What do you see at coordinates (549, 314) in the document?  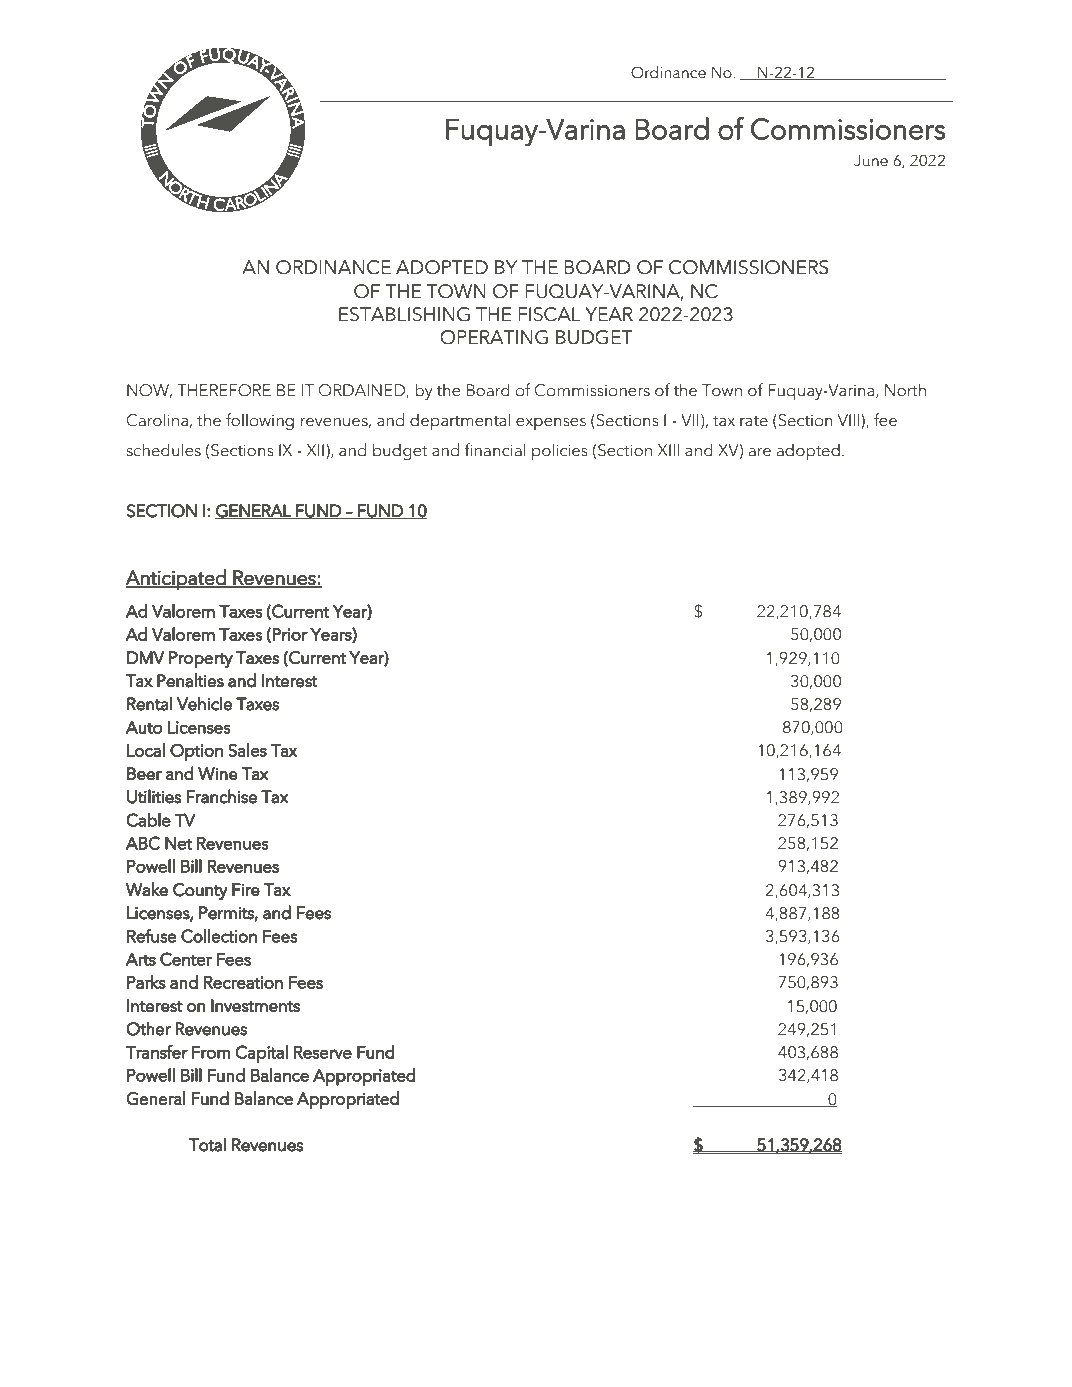 I see `FISCAL` at bounding box center [549, 314].
